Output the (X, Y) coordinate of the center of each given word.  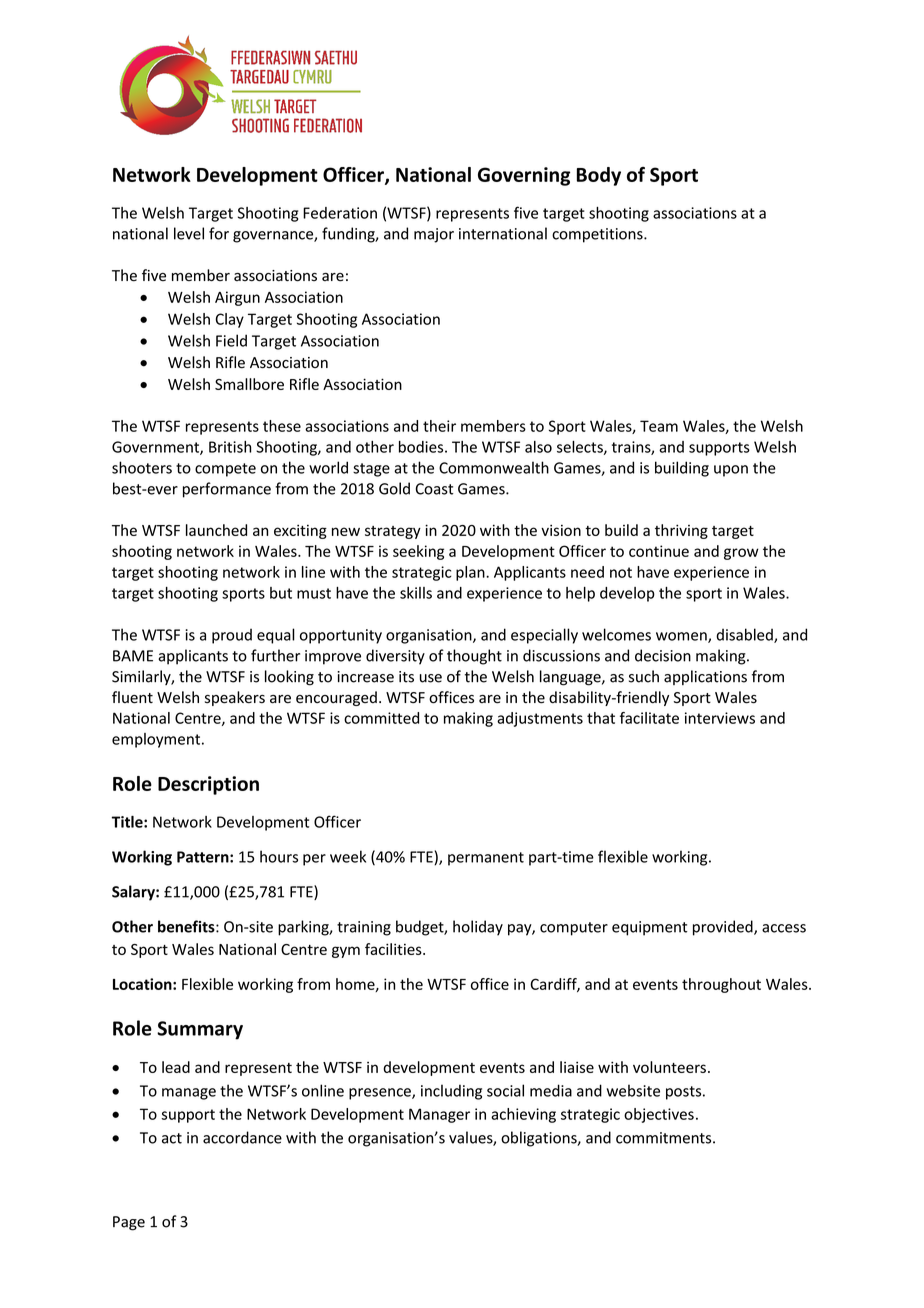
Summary (200, 1030)
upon (731, 471)
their (439, 426)
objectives (659, 1115)
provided (724, 928)
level (189, 233)
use (431, 678)
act (172, 1138)
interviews (720, 718)
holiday (478, 928)
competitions (598, 235)
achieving (523, 1115)
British (230, 447)
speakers (235, 698)
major (434, 235)
